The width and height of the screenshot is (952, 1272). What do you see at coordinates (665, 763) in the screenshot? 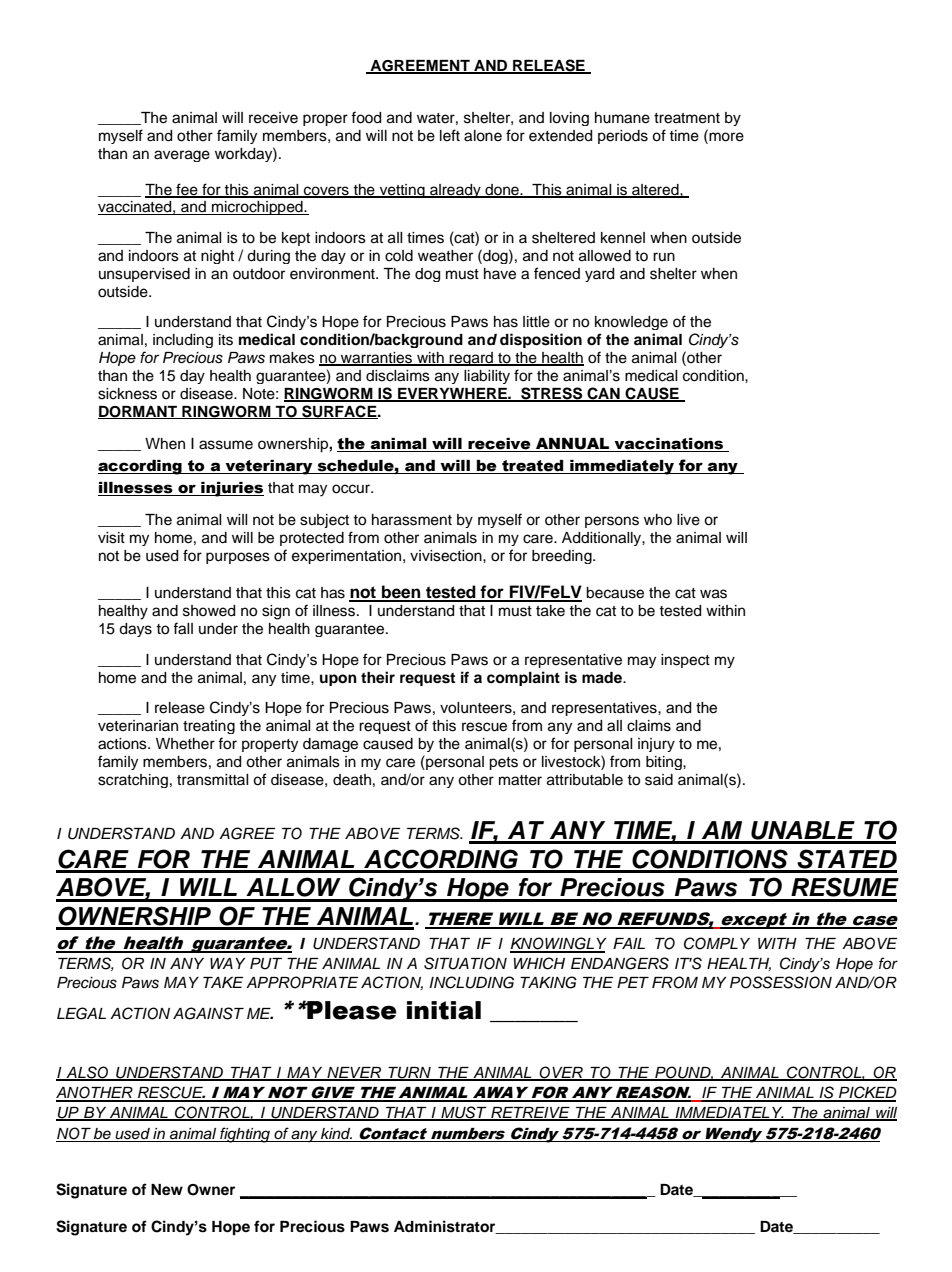
I see `biting` at bounding box center [665, 763].
